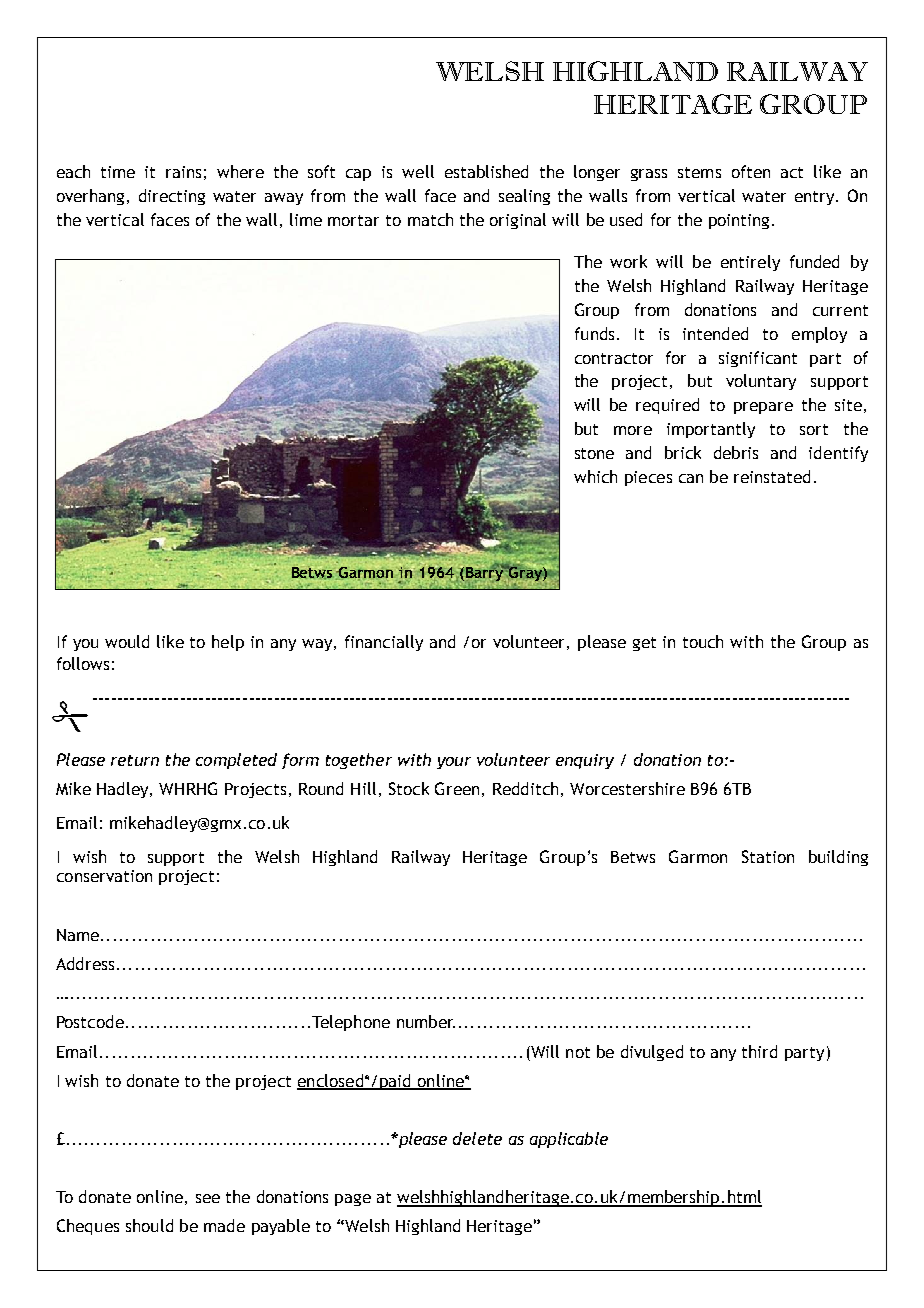  Describe the element at coordinates (768, 856) in the screenshot. I see `Station` at that location.
